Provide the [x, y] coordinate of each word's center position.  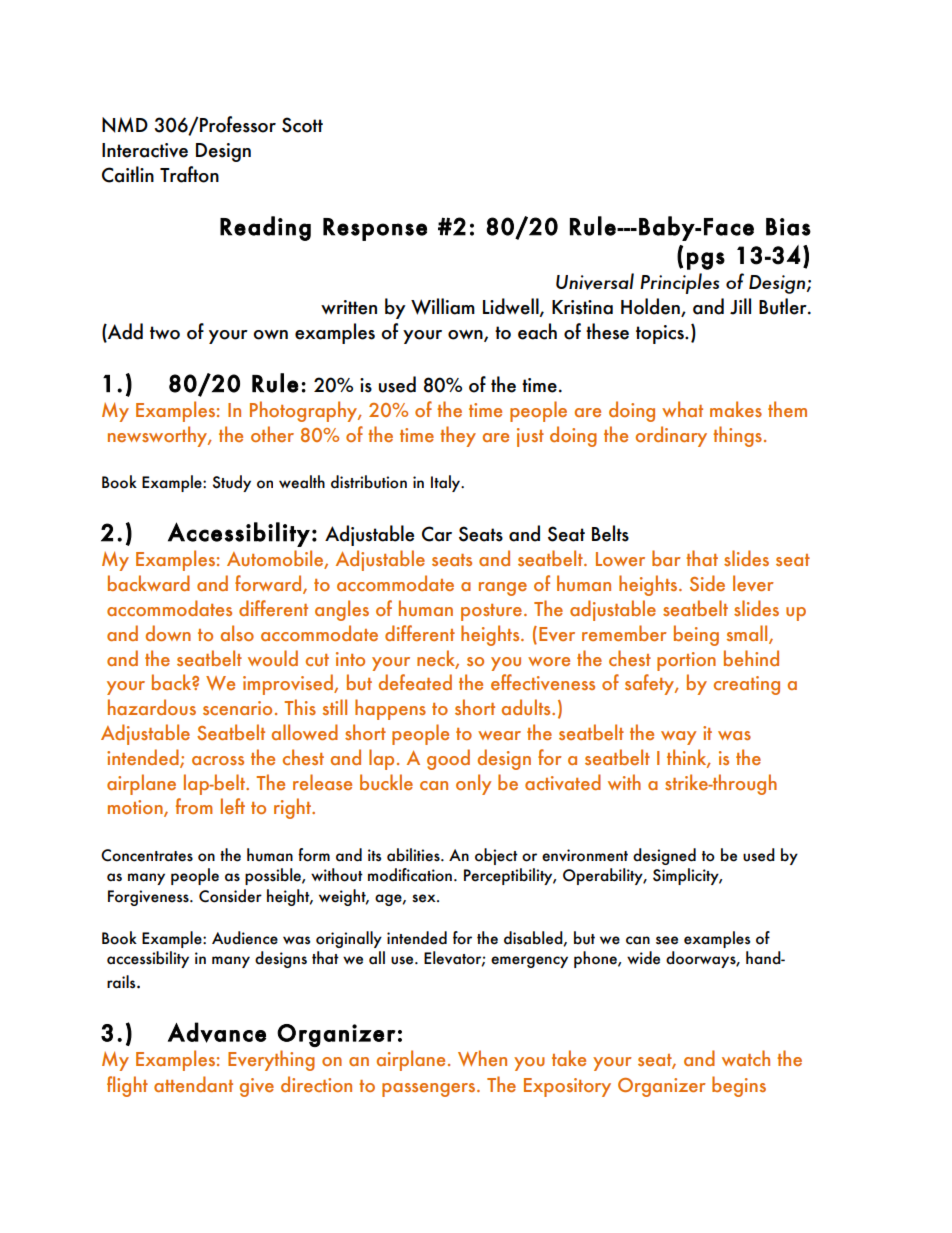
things [737, 436]
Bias [788, 227]
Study [232, 483]
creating [747, 685]
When [482, 1058]
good [448, 759]
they [458, 436]
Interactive [145, 150]
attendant [193, 1084]
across [218, 760]
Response [375, 229]
